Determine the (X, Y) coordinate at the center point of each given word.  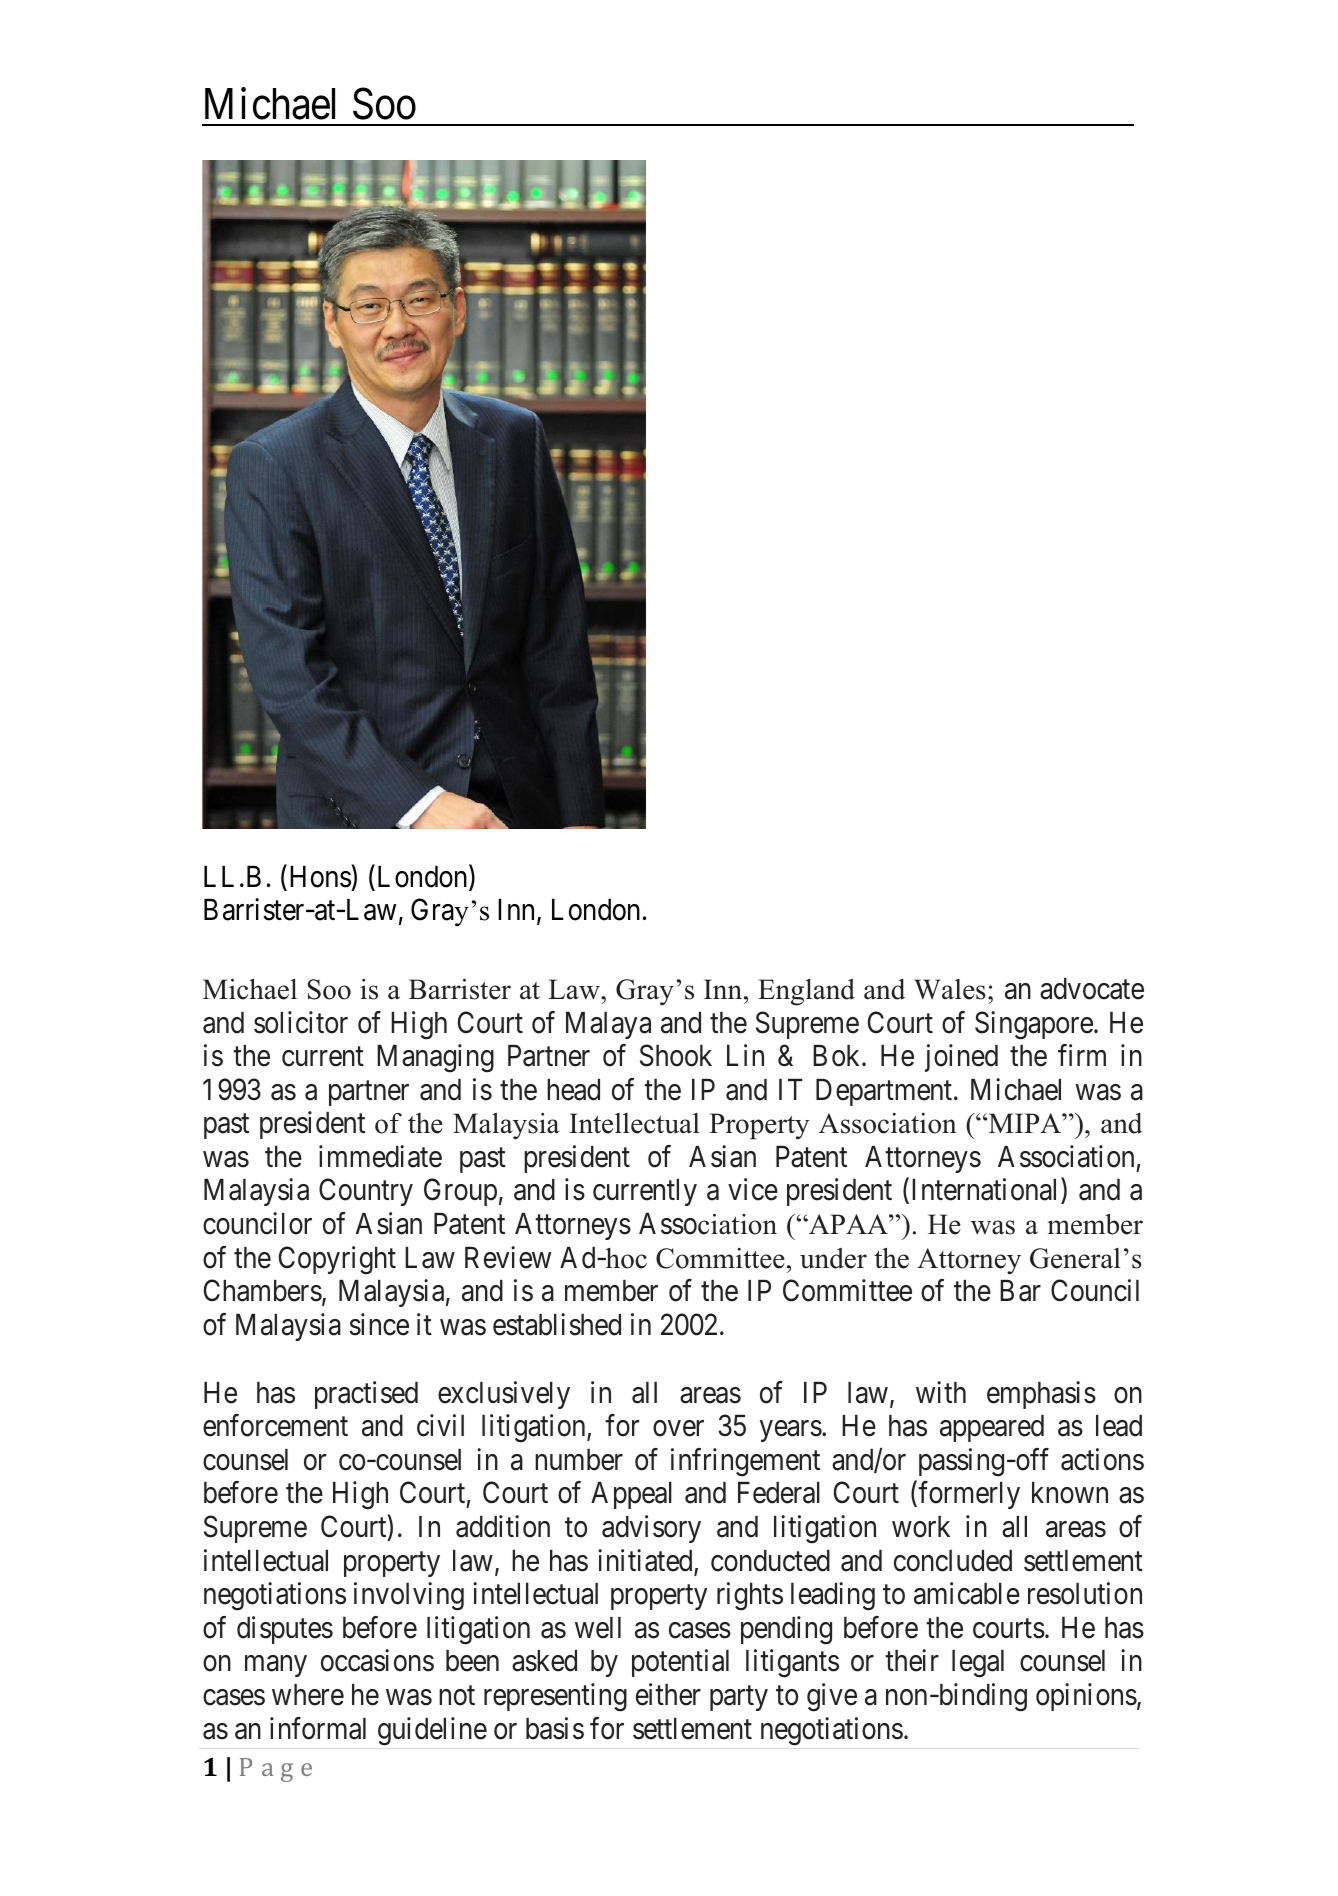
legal (978, 1664)
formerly (969, 1495)
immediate (380, 1156)
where (308, 1695)
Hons (320, 876)
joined (961, 1058)
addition (503, 1526)
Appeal (631, 1495)
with (941, 1392)
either (668, 1694)
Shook (676, 1055)
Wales (950, 989)
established (557, 1324)
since (379, 1324)
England (806, 992)
